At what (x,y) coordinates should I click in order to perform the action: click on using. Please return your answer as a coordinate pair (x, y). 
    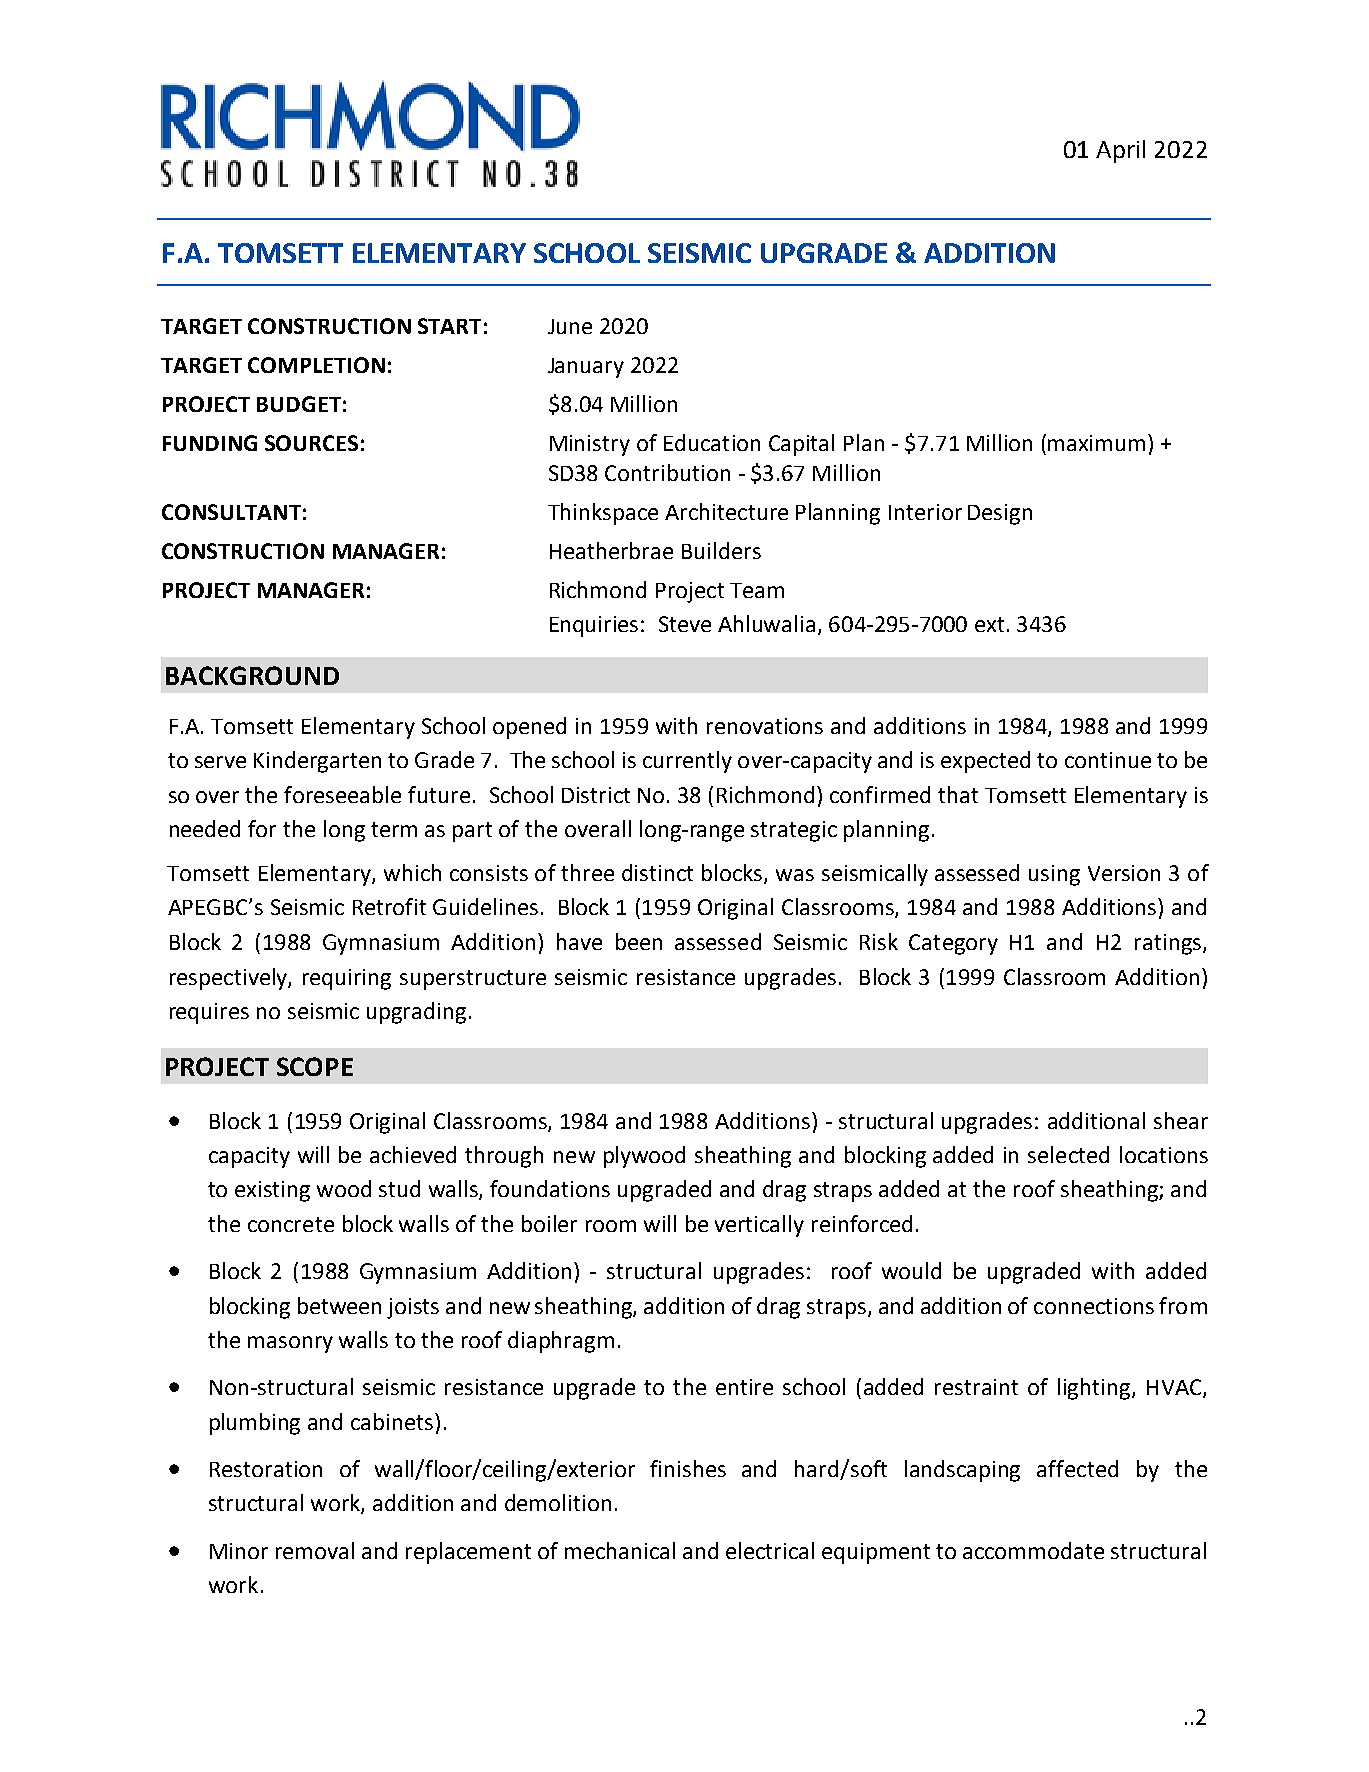
    Looking at the image, I should click on (1054, 875).
